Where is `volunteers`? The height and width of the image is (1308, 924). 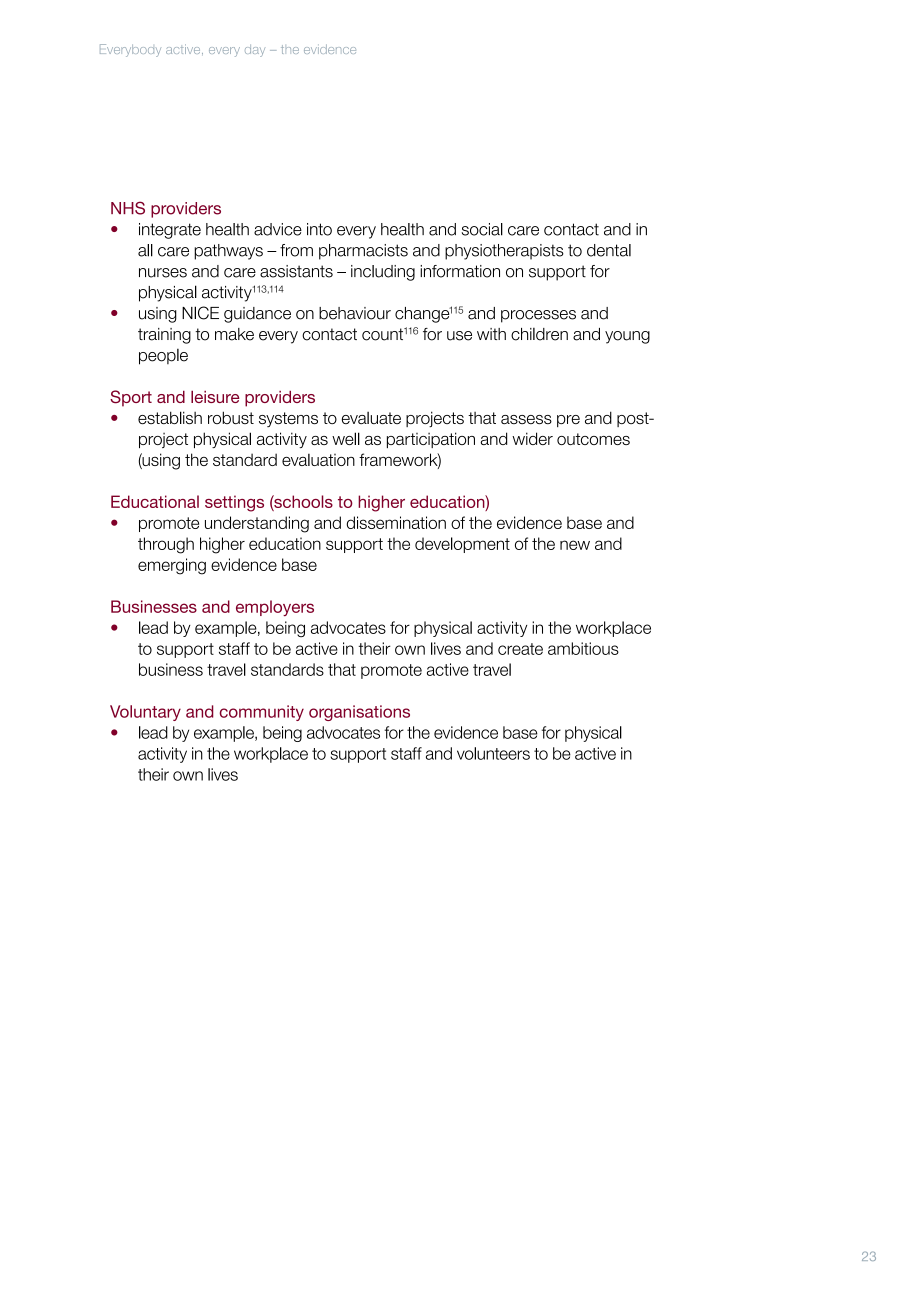
volunteers is located at coordinates (493, 753).
